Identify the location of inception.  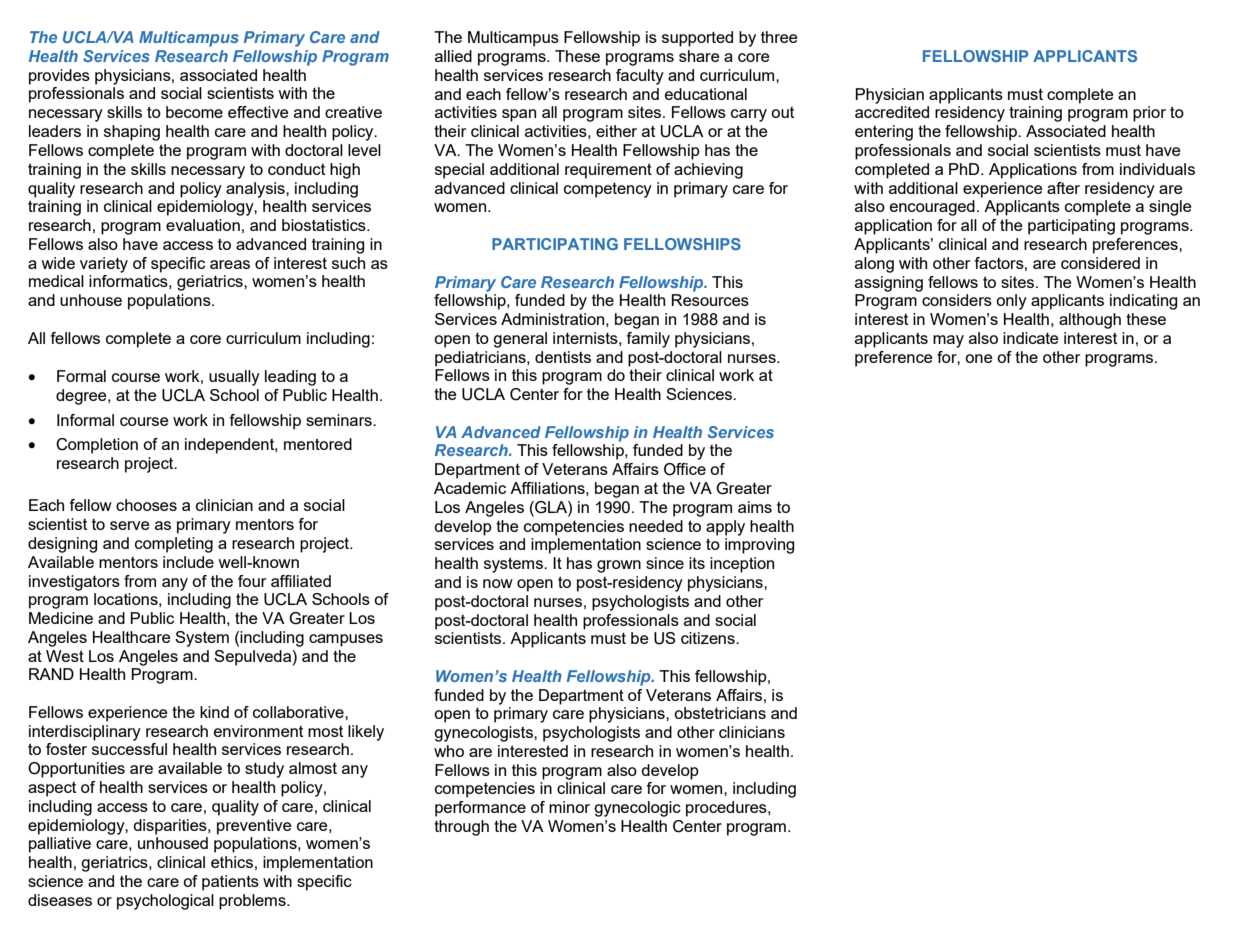
(742, 565).
